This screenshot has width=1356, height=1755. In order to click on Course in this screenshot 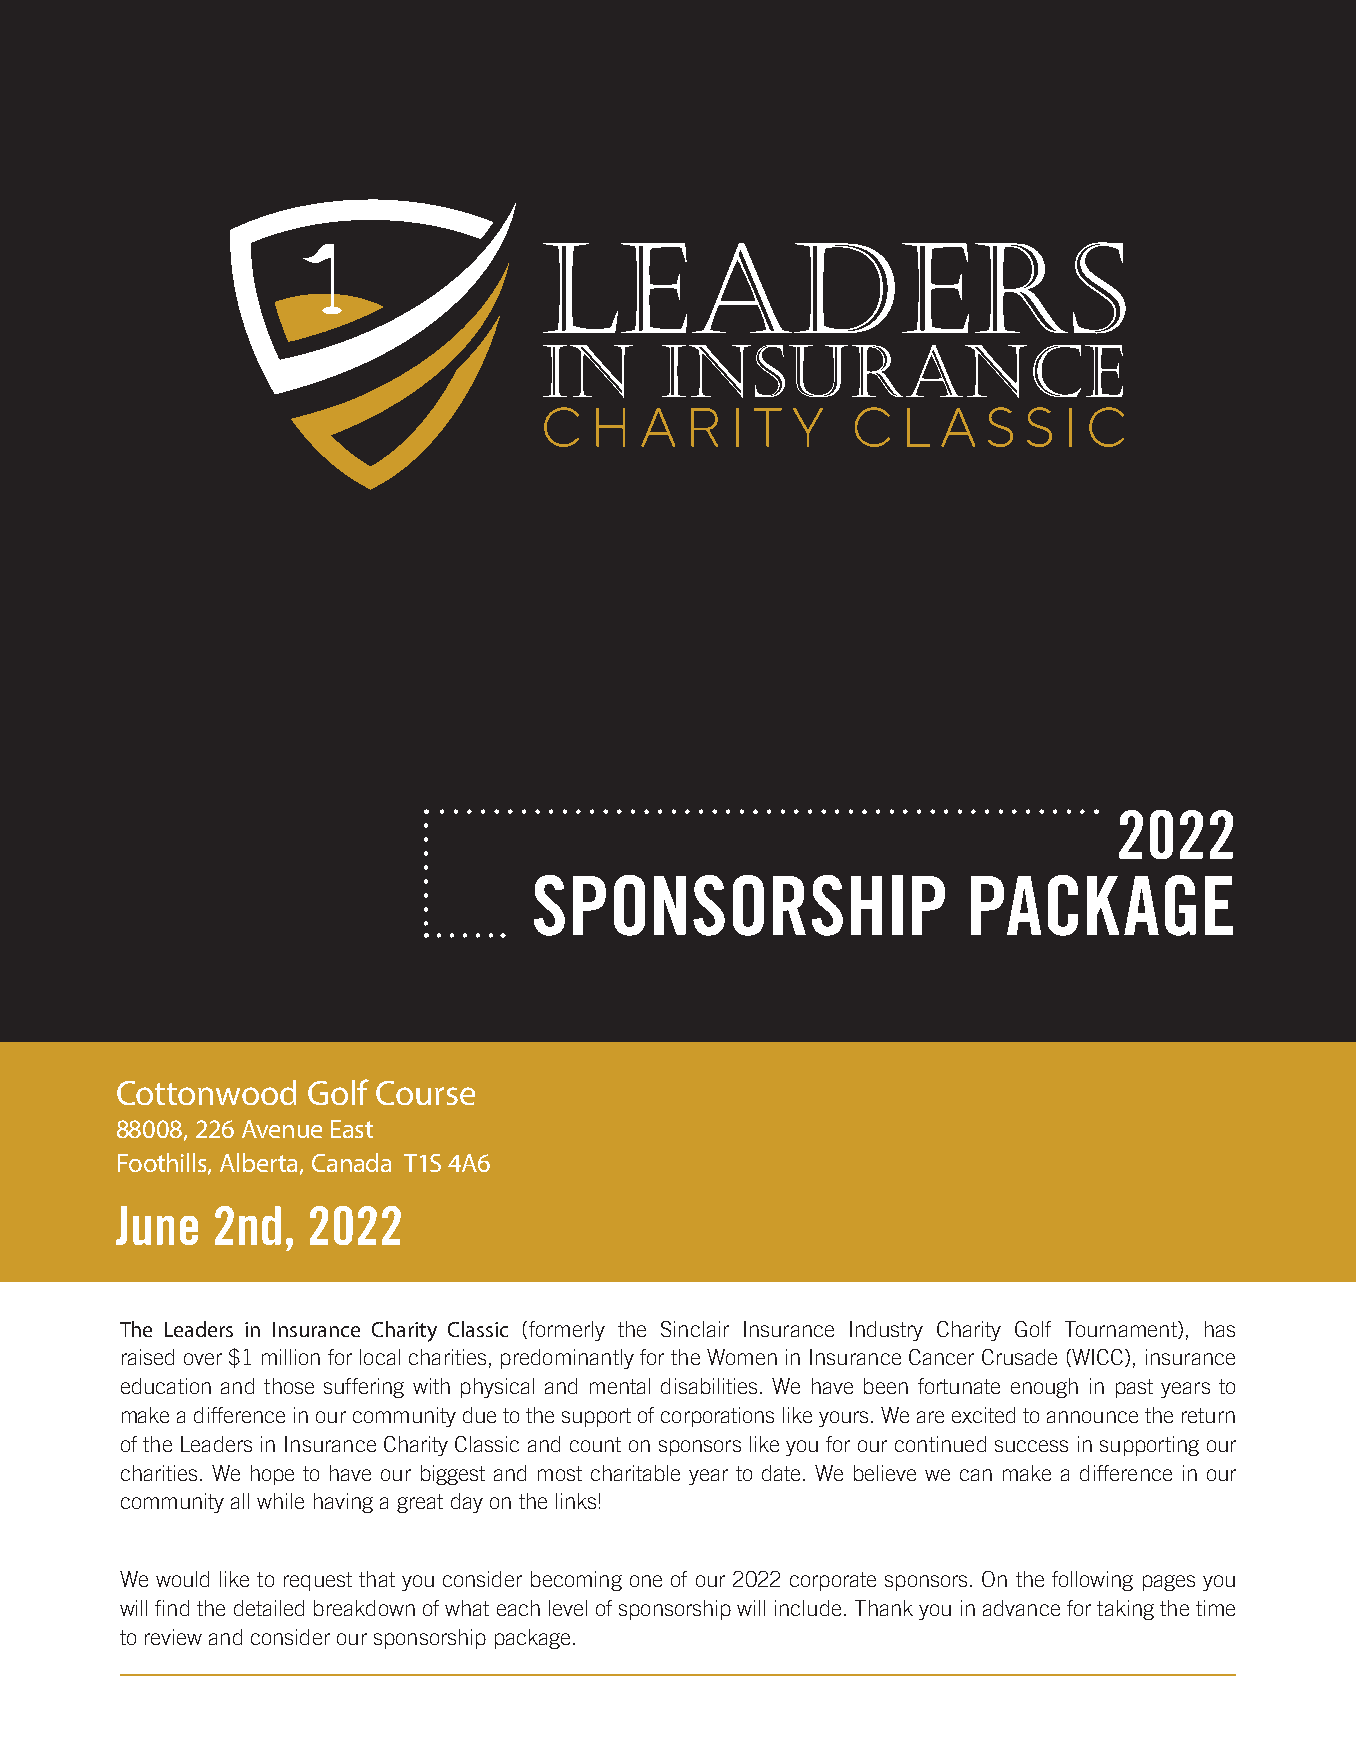, I will do `click(425, 1093)`.
